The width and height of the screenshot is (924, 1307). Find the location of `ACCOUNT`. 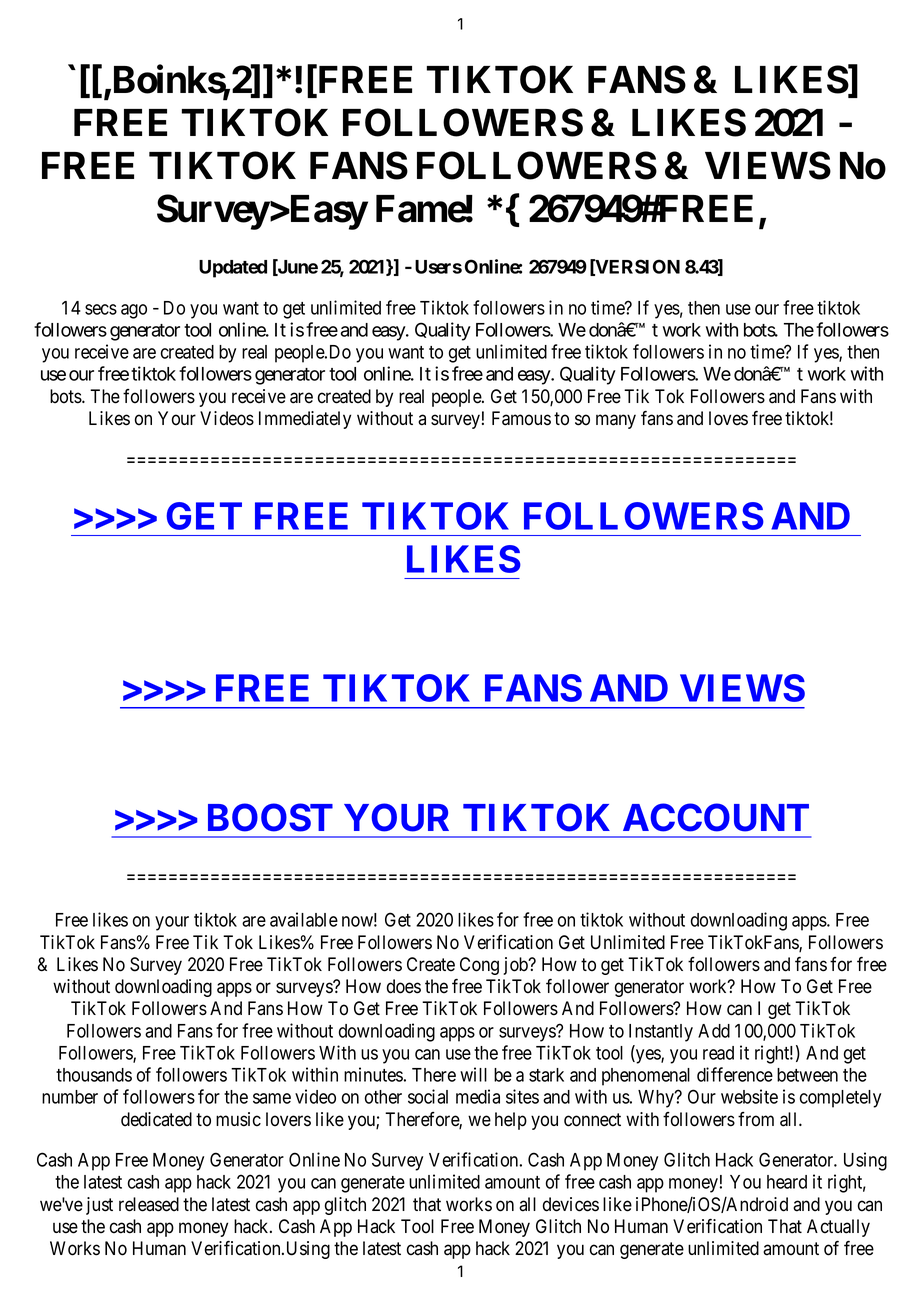

ACCOUNT is located at coordinates (716, 817).
